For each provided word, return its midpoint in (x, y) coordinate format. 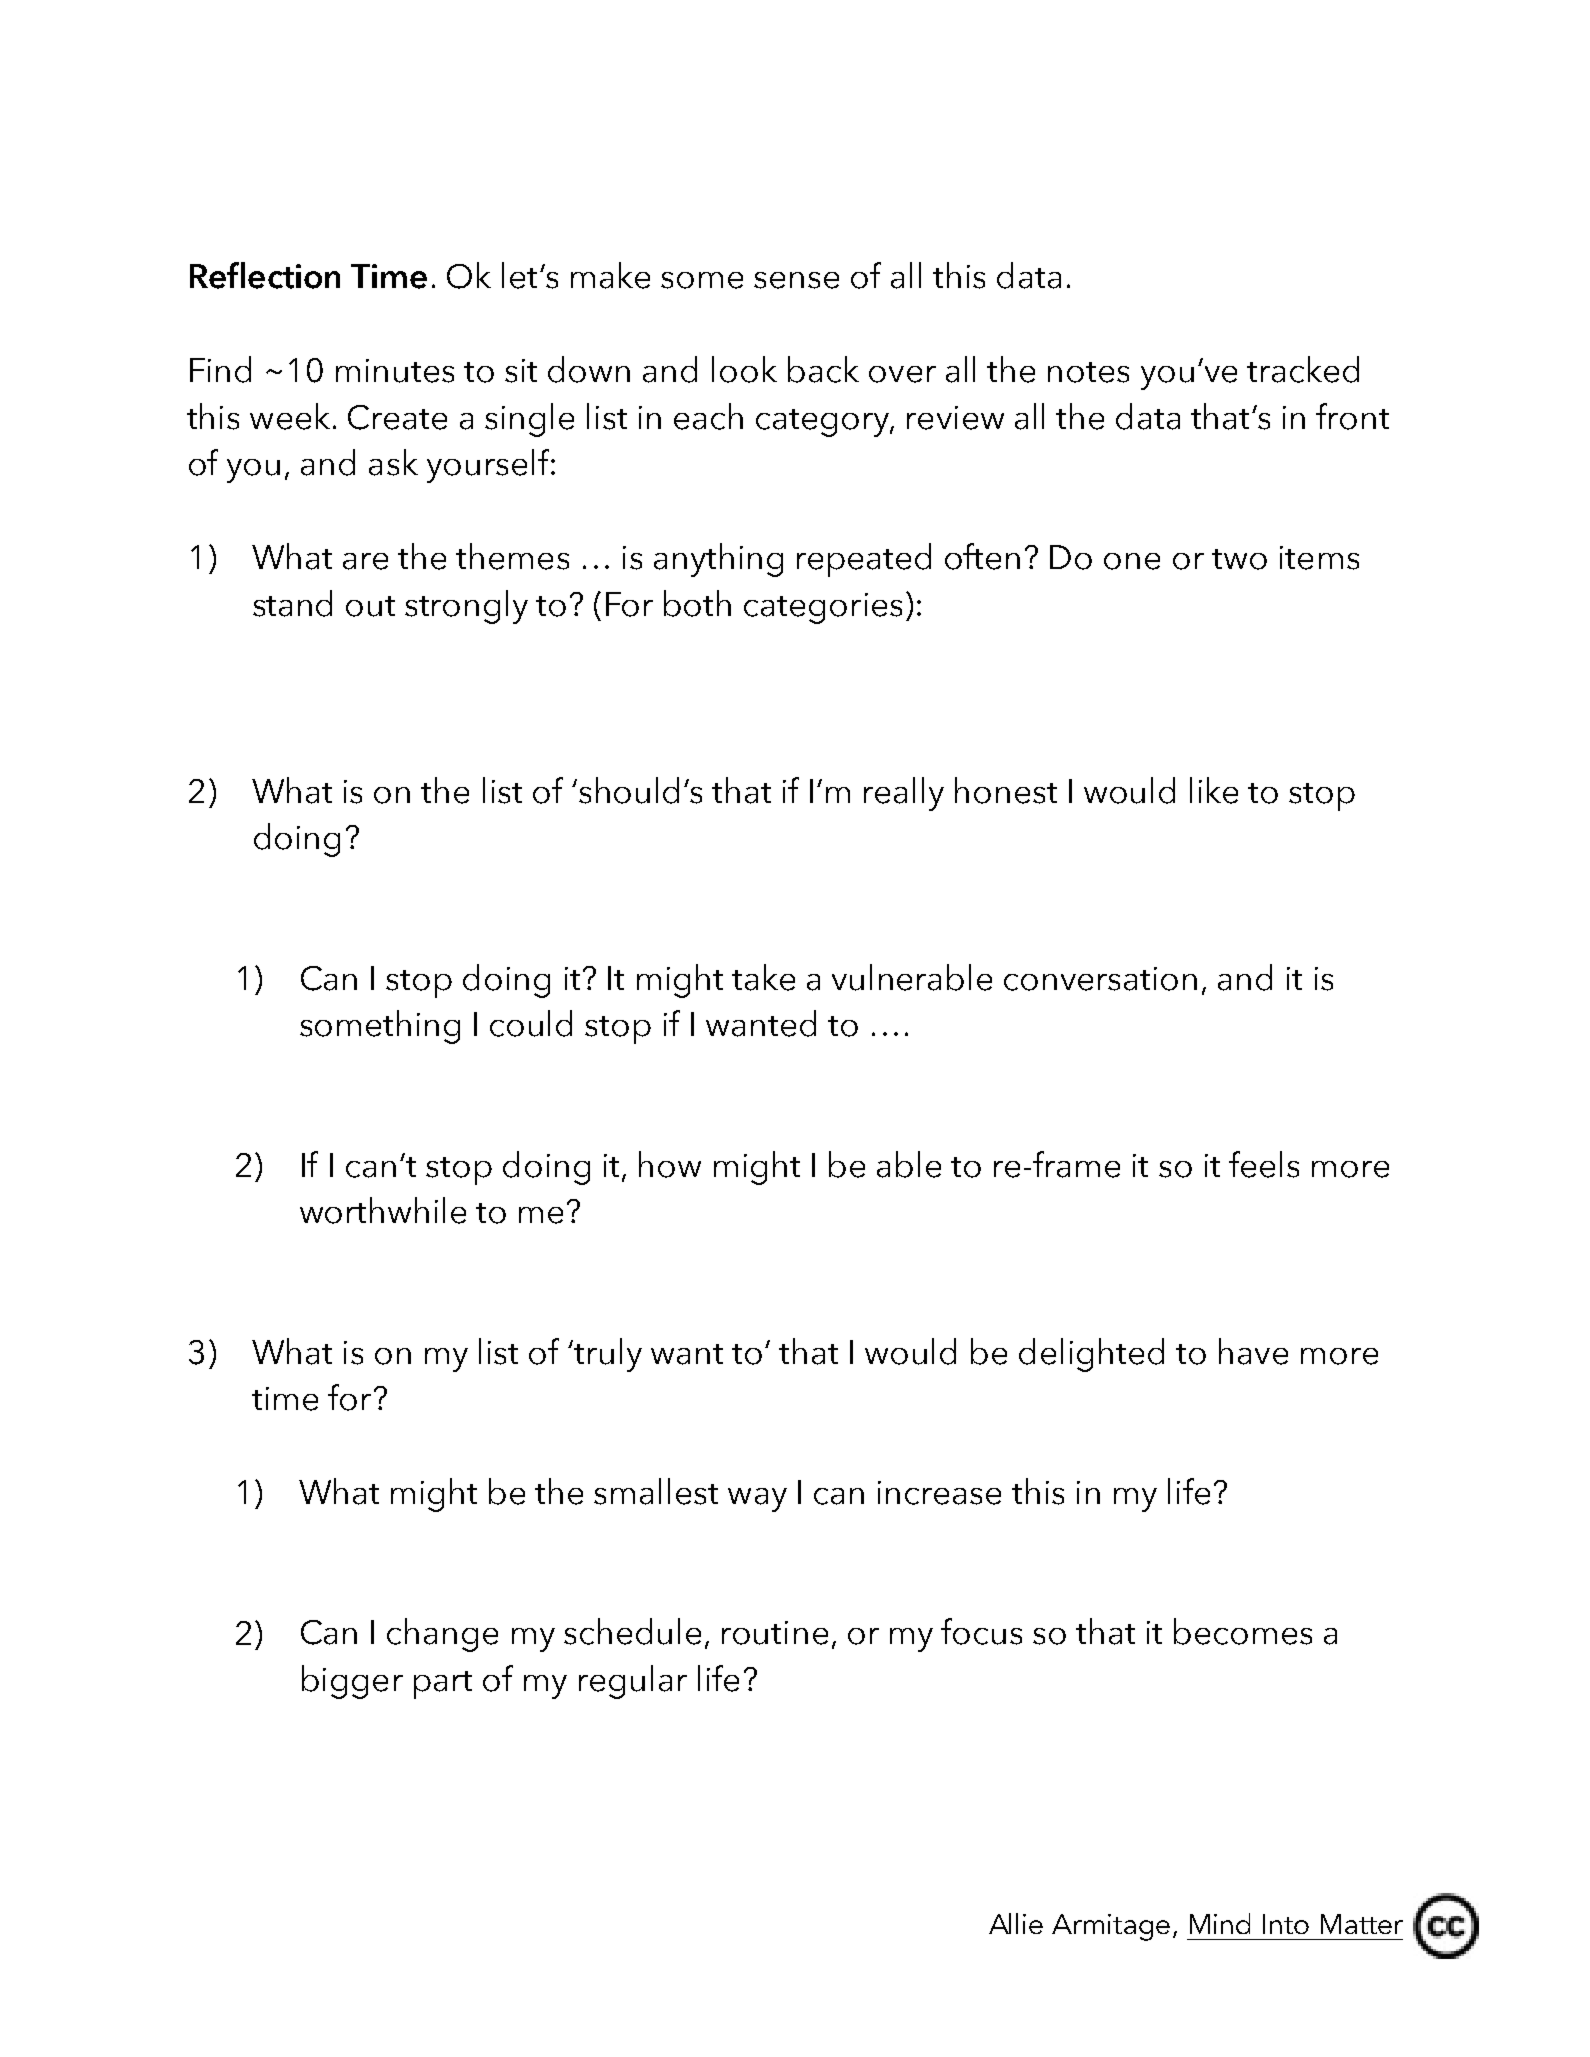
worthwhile (383, 1210)
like (1214, 790)
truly (608, 1355)
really (904, 794)
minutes (395, 371)
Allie (1016, 1923)
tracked (1303, 369)
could (531, 1023)
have (1253, 1351)
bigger (352, 1682)
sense (796, 280)
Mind (1220, 1923)
